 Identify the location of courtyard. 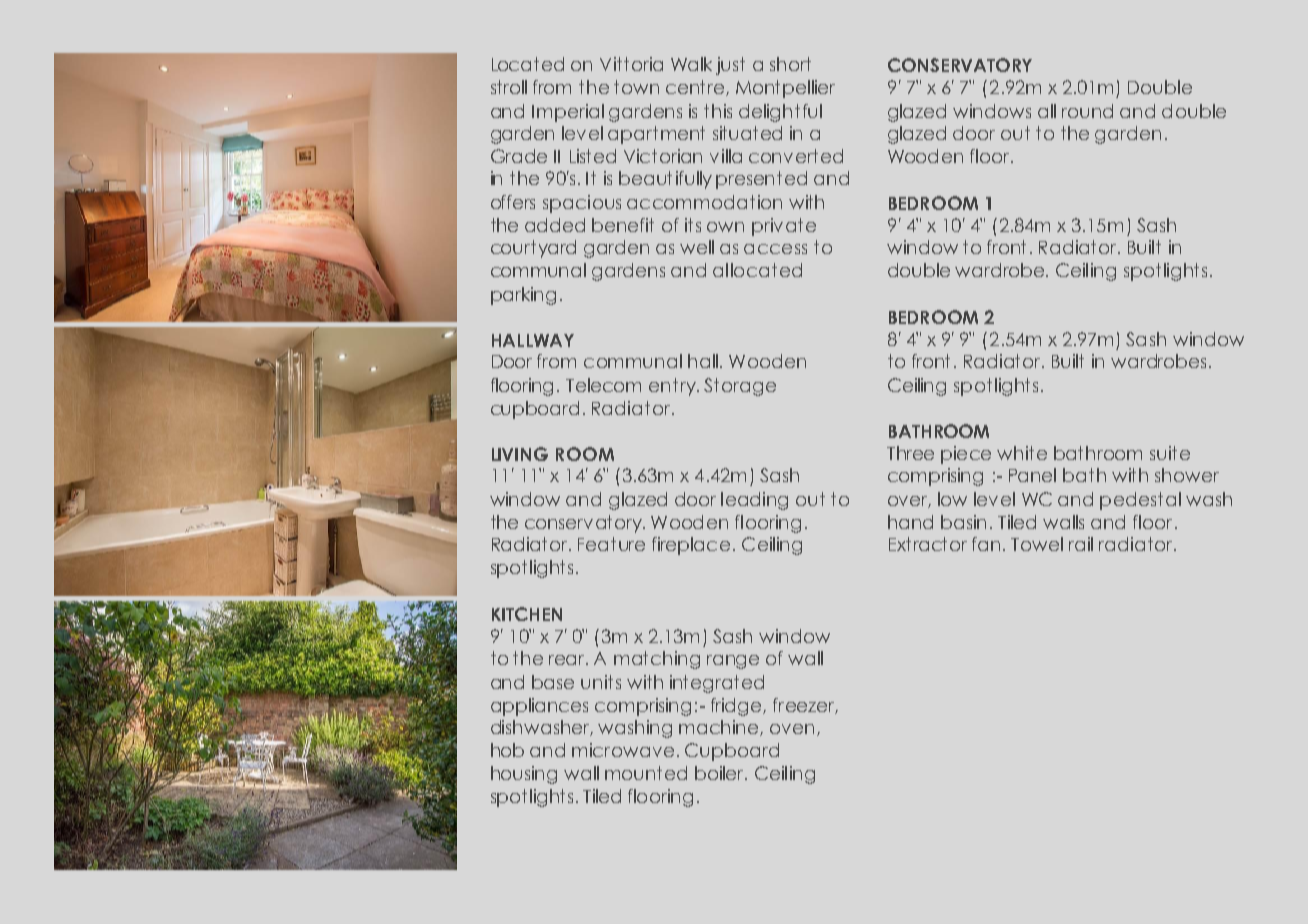
(533, 249).
